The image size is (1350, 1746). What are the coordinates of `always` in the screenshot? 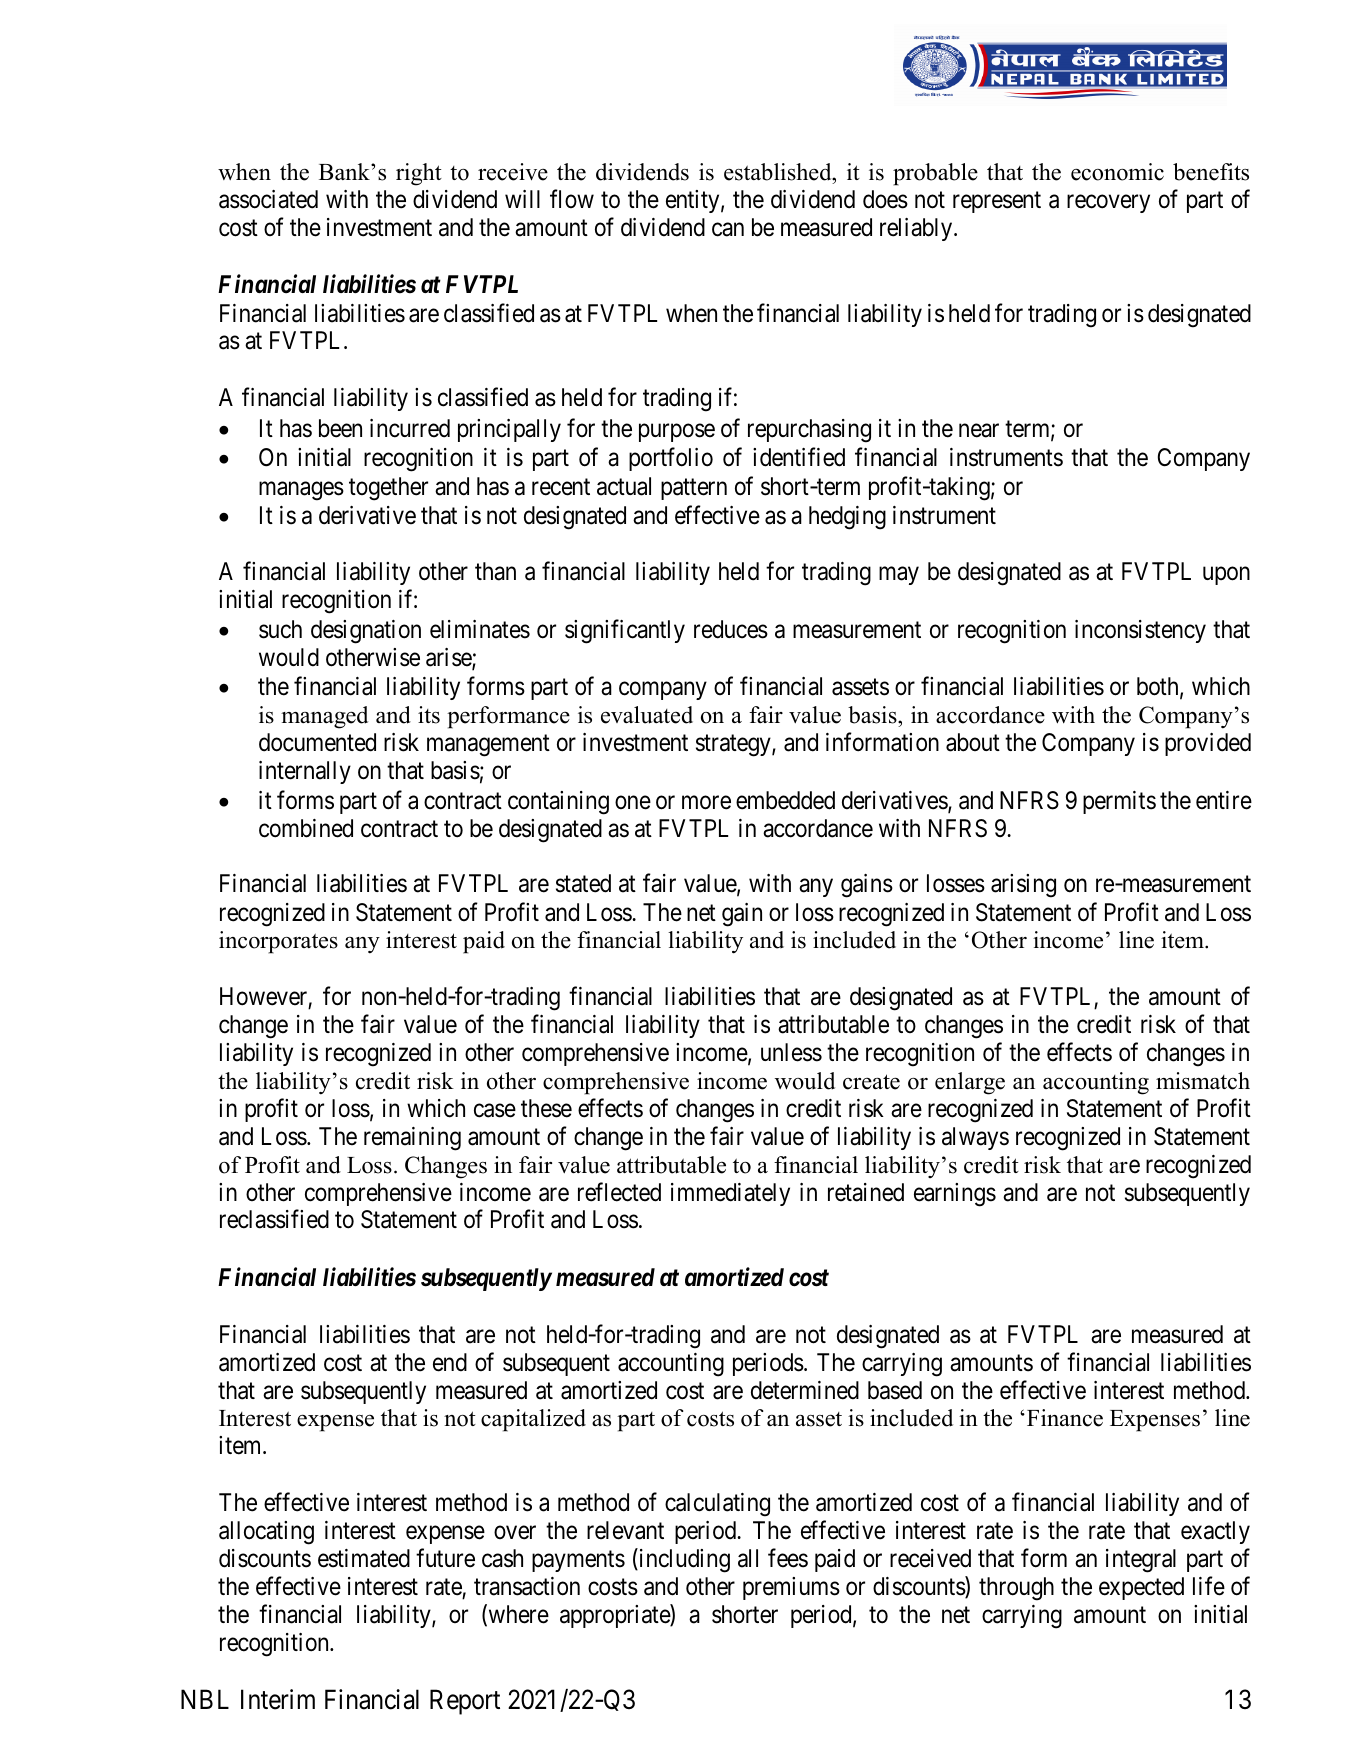 It's located at (975, 1138).
